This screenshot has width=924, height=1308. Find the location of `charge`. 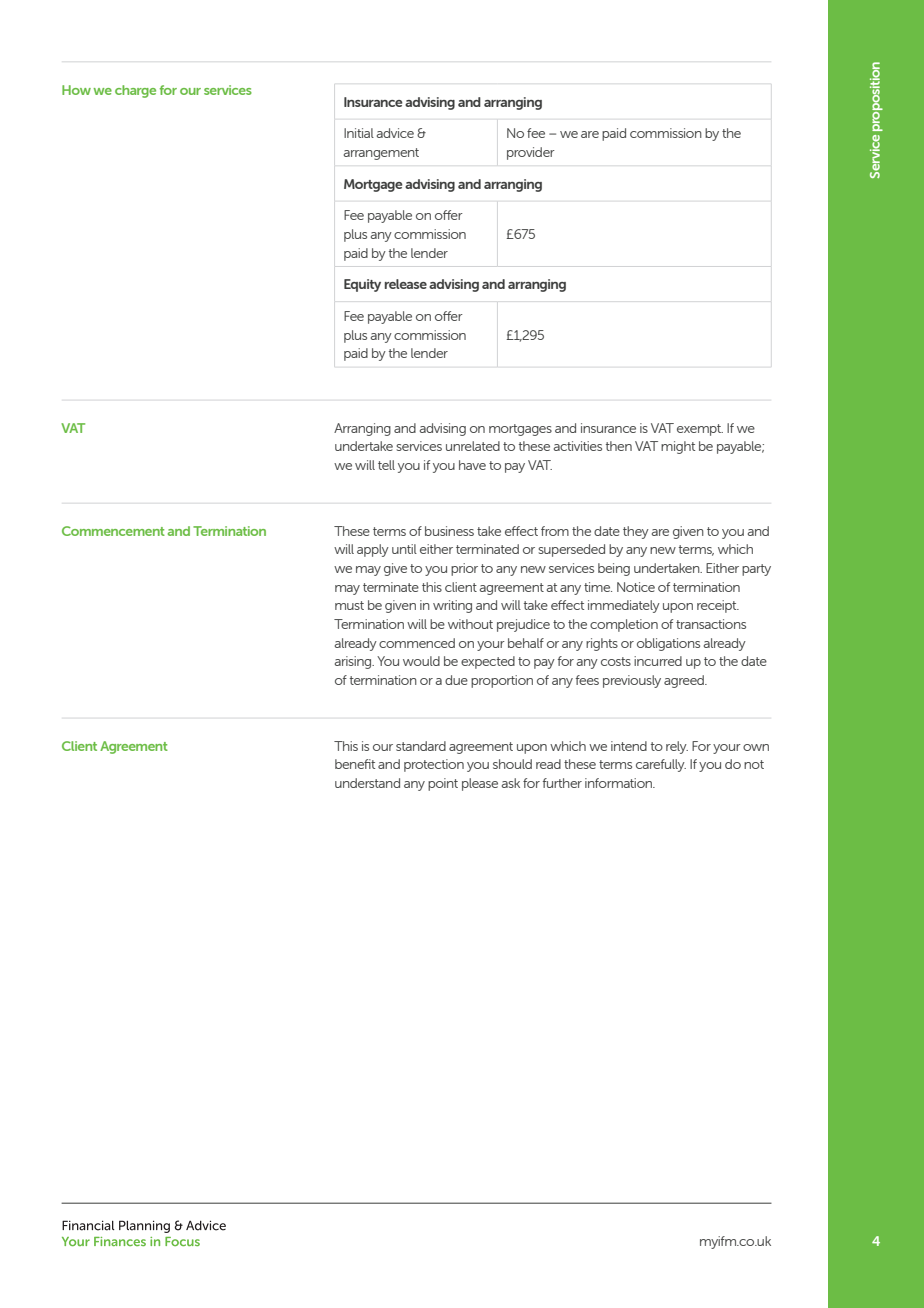

charge is located at coordinates (135, 91).
